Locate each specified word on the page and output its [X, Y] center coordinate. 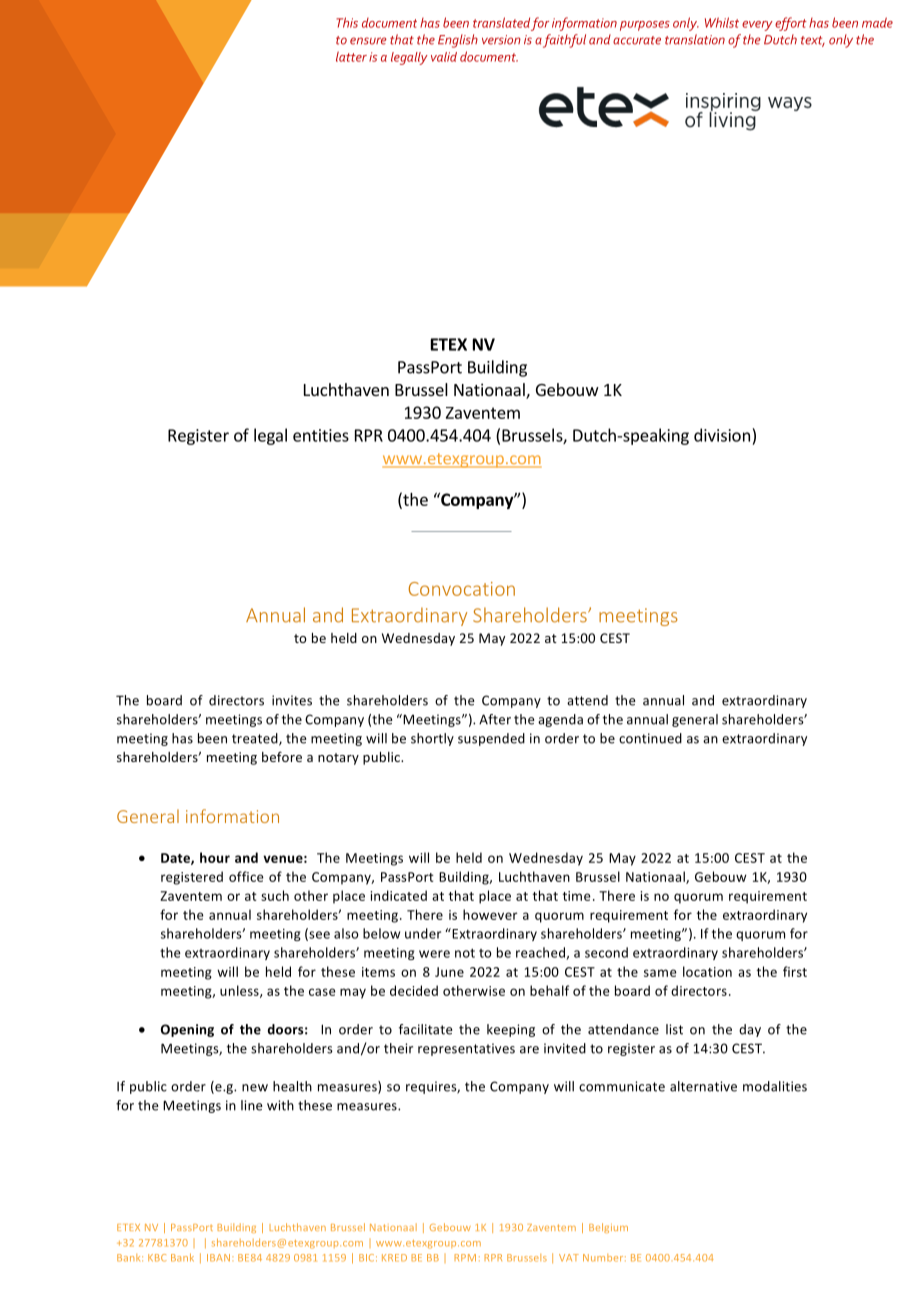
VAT [569, 1258]
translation [695, 39]
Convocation [462, 589]
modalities [775, 1086]
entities [321, 435]
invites [292, 700]
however [490, 914]
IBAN [220, 1258]
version [501, 40]
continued [650, 738]
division [722, 435]
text [813, 41]
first [795, 971]
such [275, 895]
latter [351, 56]
